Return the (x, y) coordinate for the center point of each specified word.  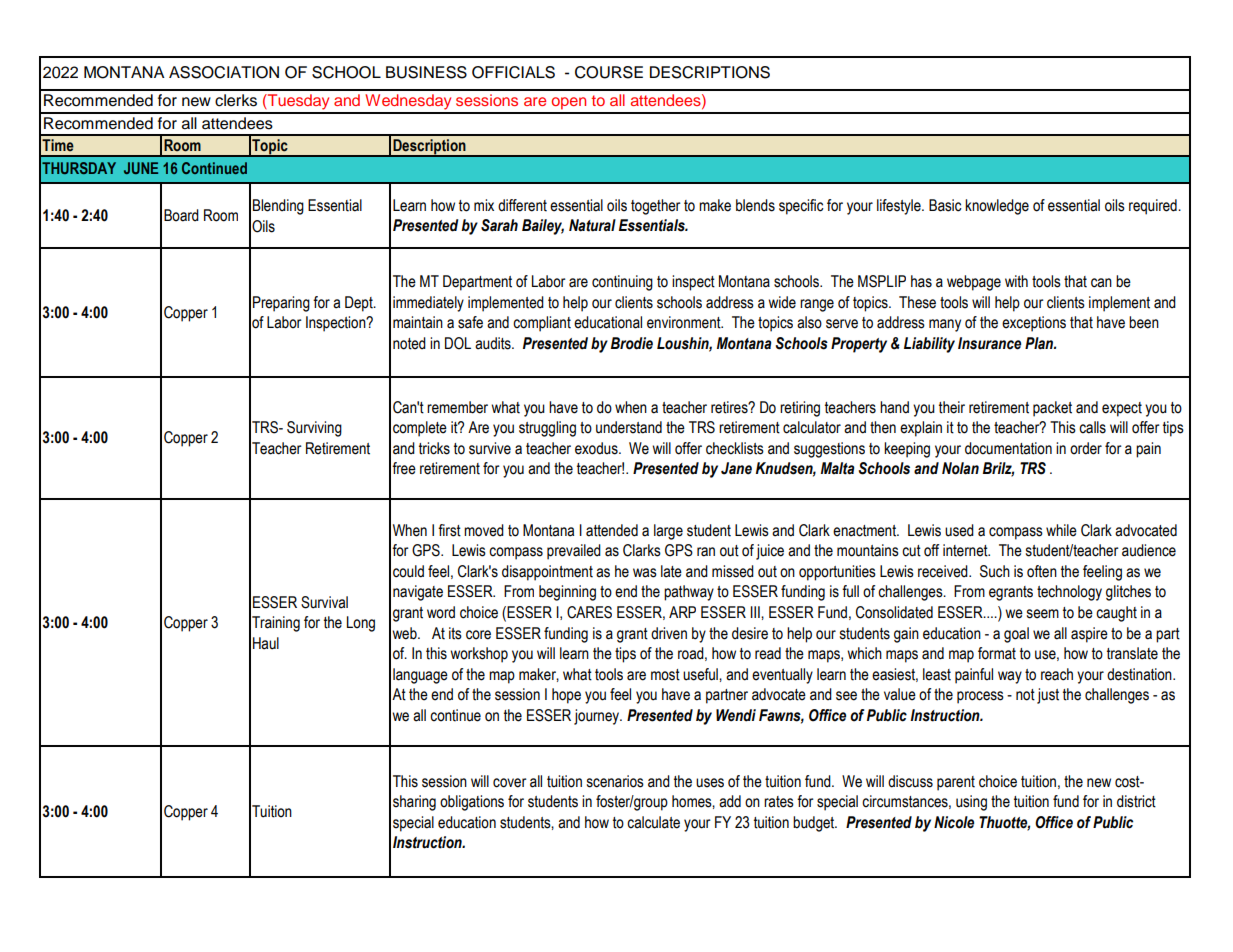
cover (510, 783)
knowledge (997, 207)
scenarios (615, 781)
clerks (236, 100)
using (971, 803)
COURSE (609, 72)
